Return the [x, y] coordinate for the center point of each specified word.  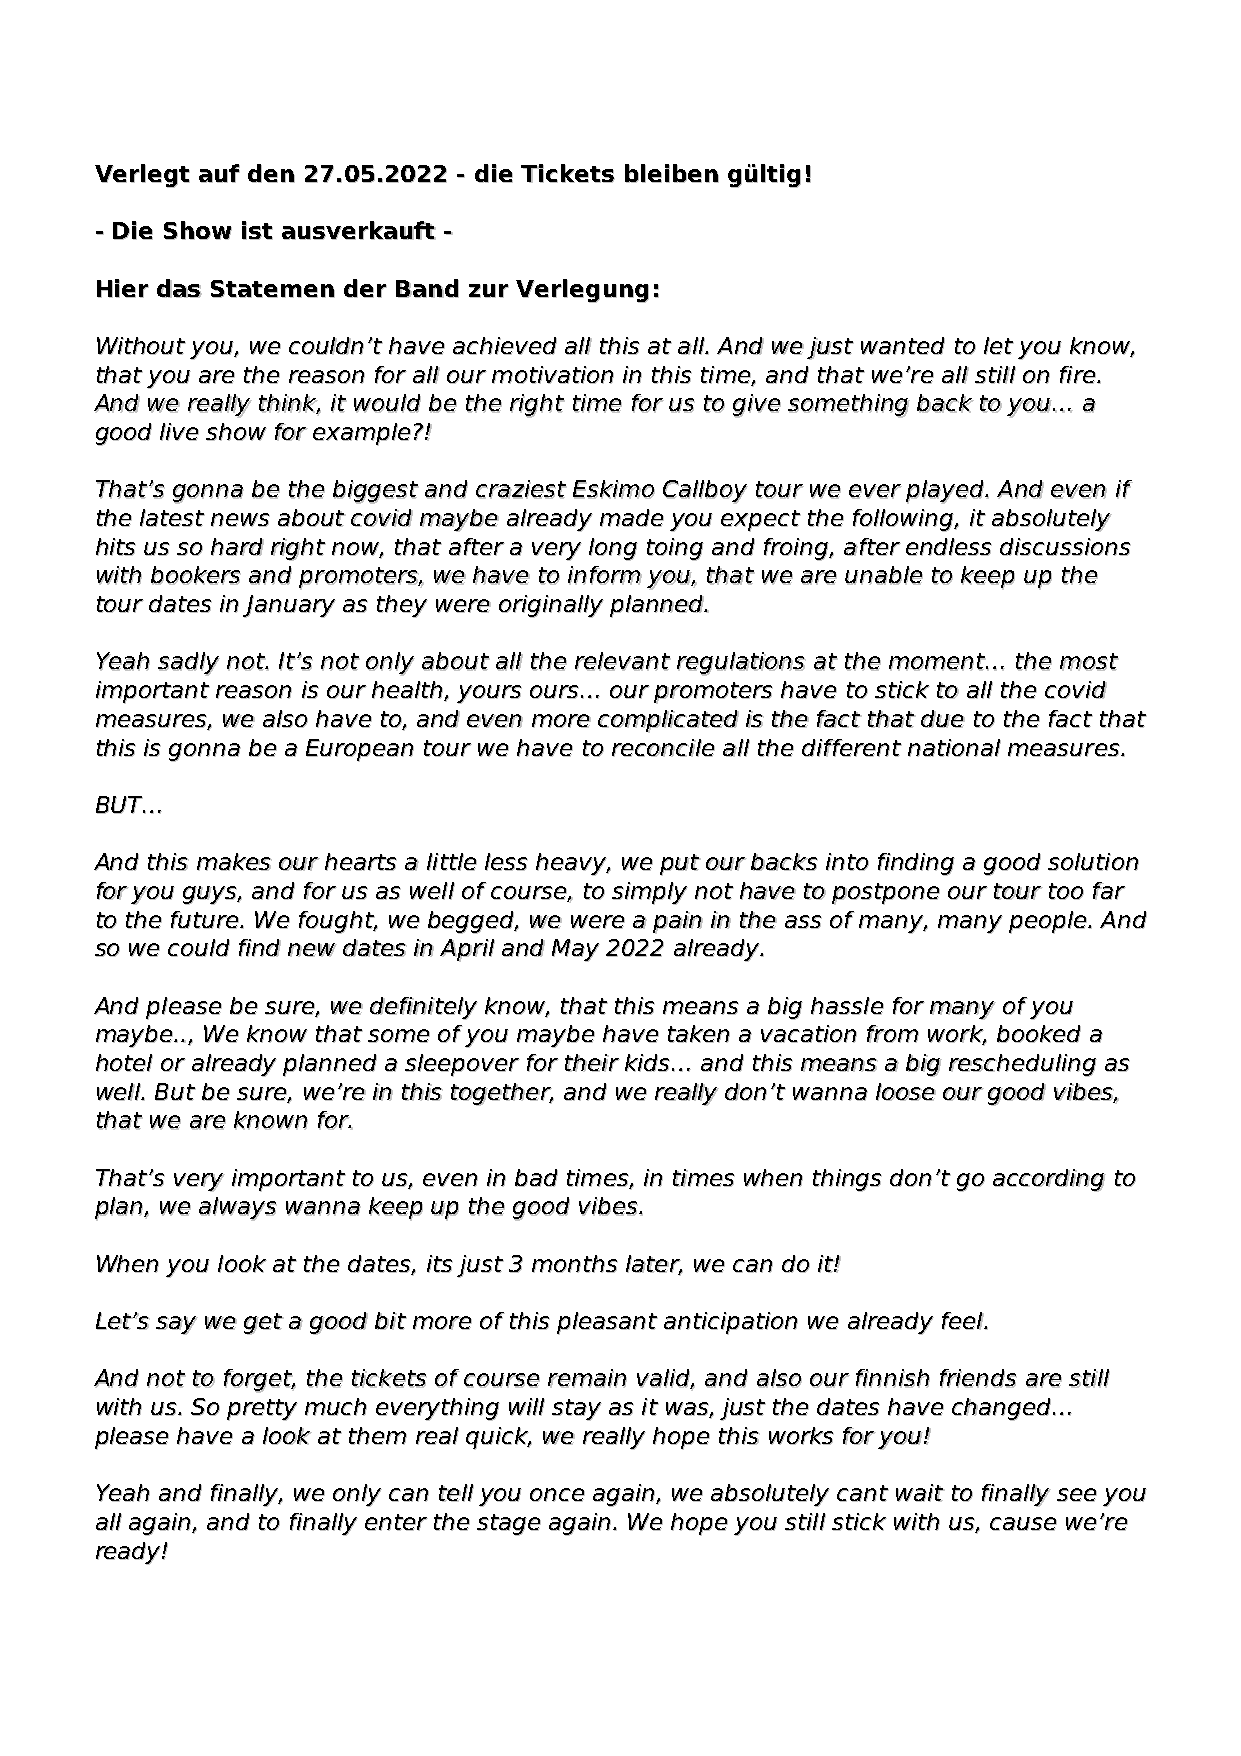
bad [536, 1178]
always [238, 1209]
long [613, 549]
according [1049, 1180]
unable [884, 575]
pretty [262, 1410]
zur [489, 291]
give [757, 406]
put [680, 865]
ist [257, 230]
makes [234, 862]
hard [237, 547]
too [1066, 891]
